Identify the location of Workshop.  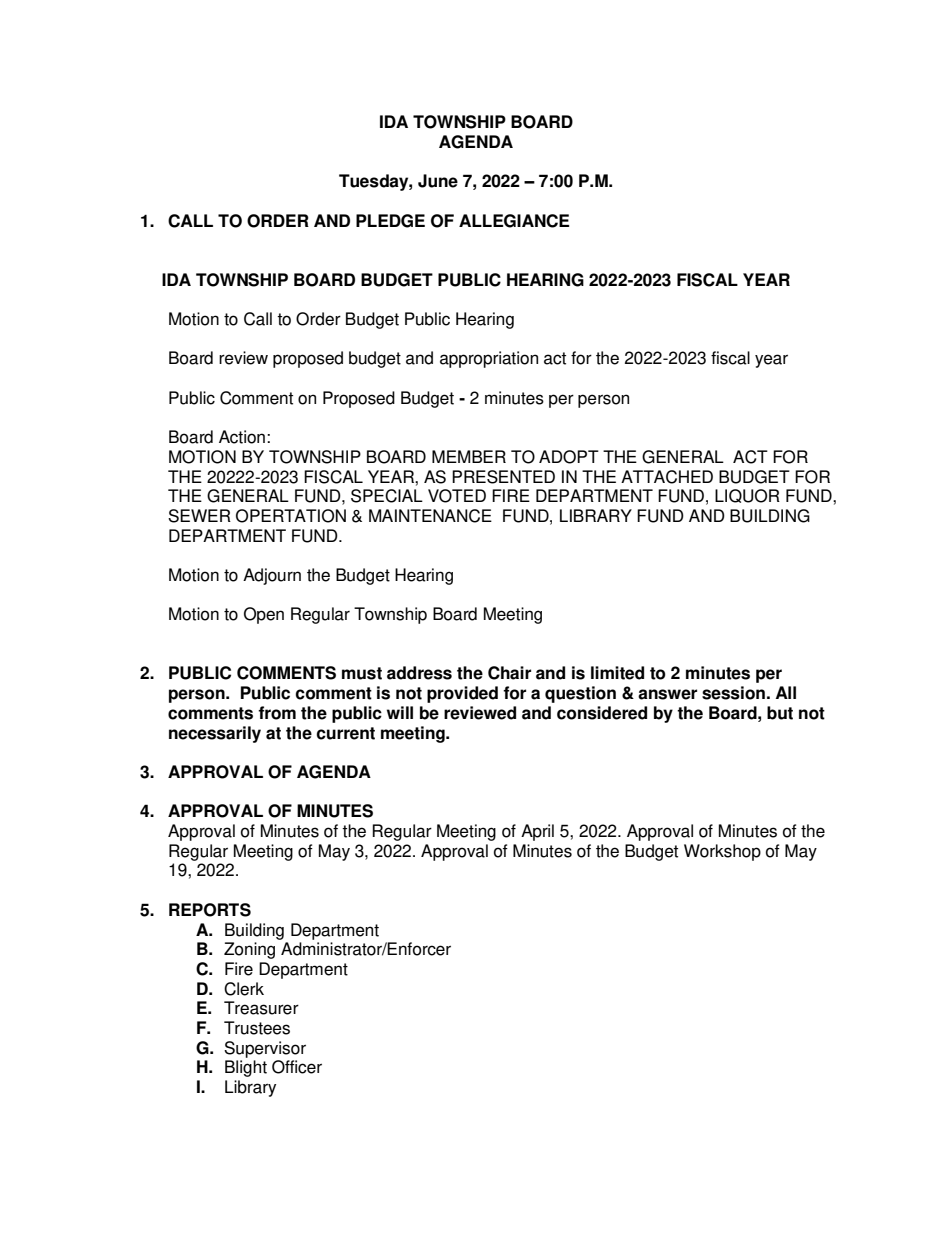
(722, 852).
